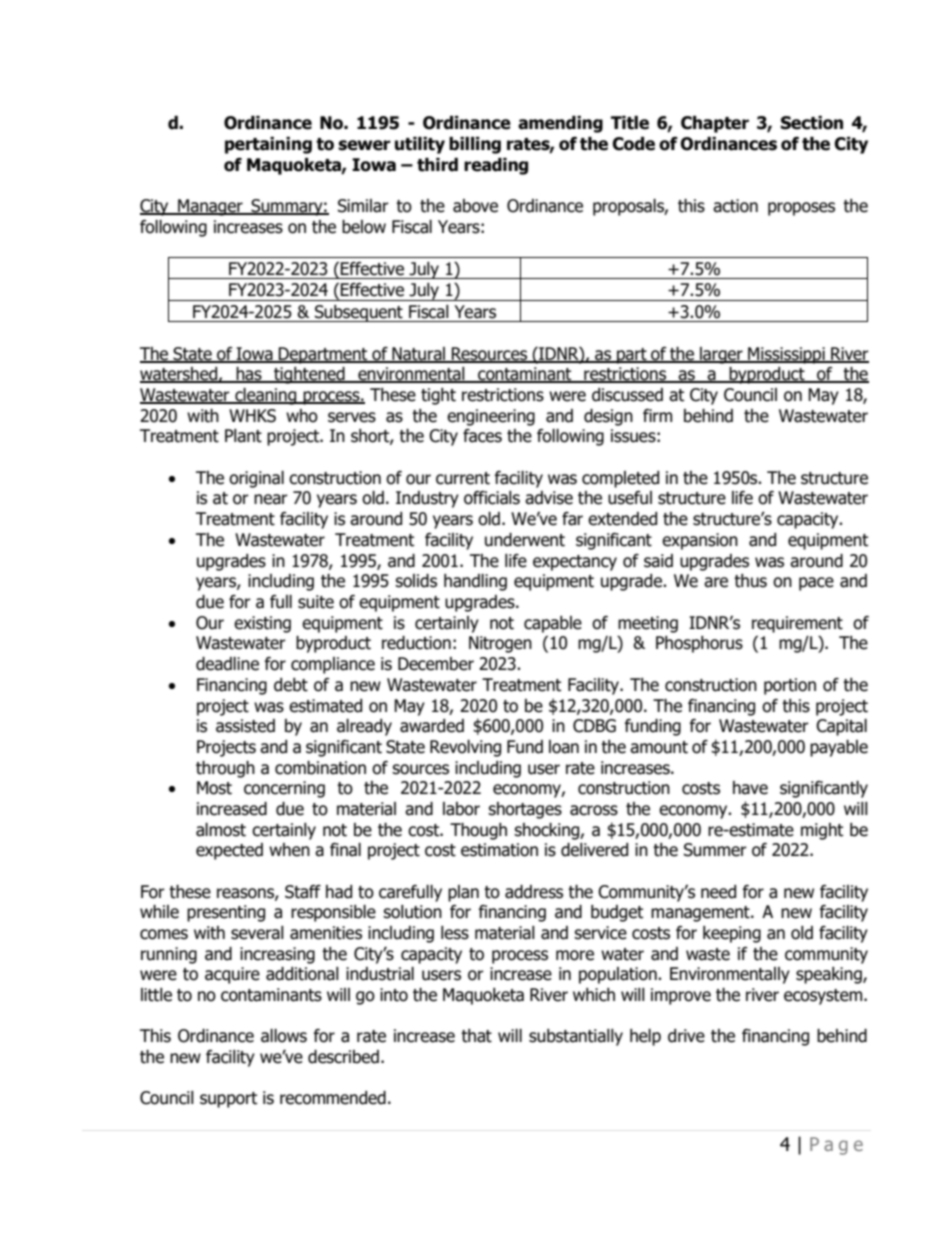 The height and width of the page is (1233, 952). What do you see at coordinates (476, 1036) in the page?
I see `that` at bounding box center [476, 1036].
